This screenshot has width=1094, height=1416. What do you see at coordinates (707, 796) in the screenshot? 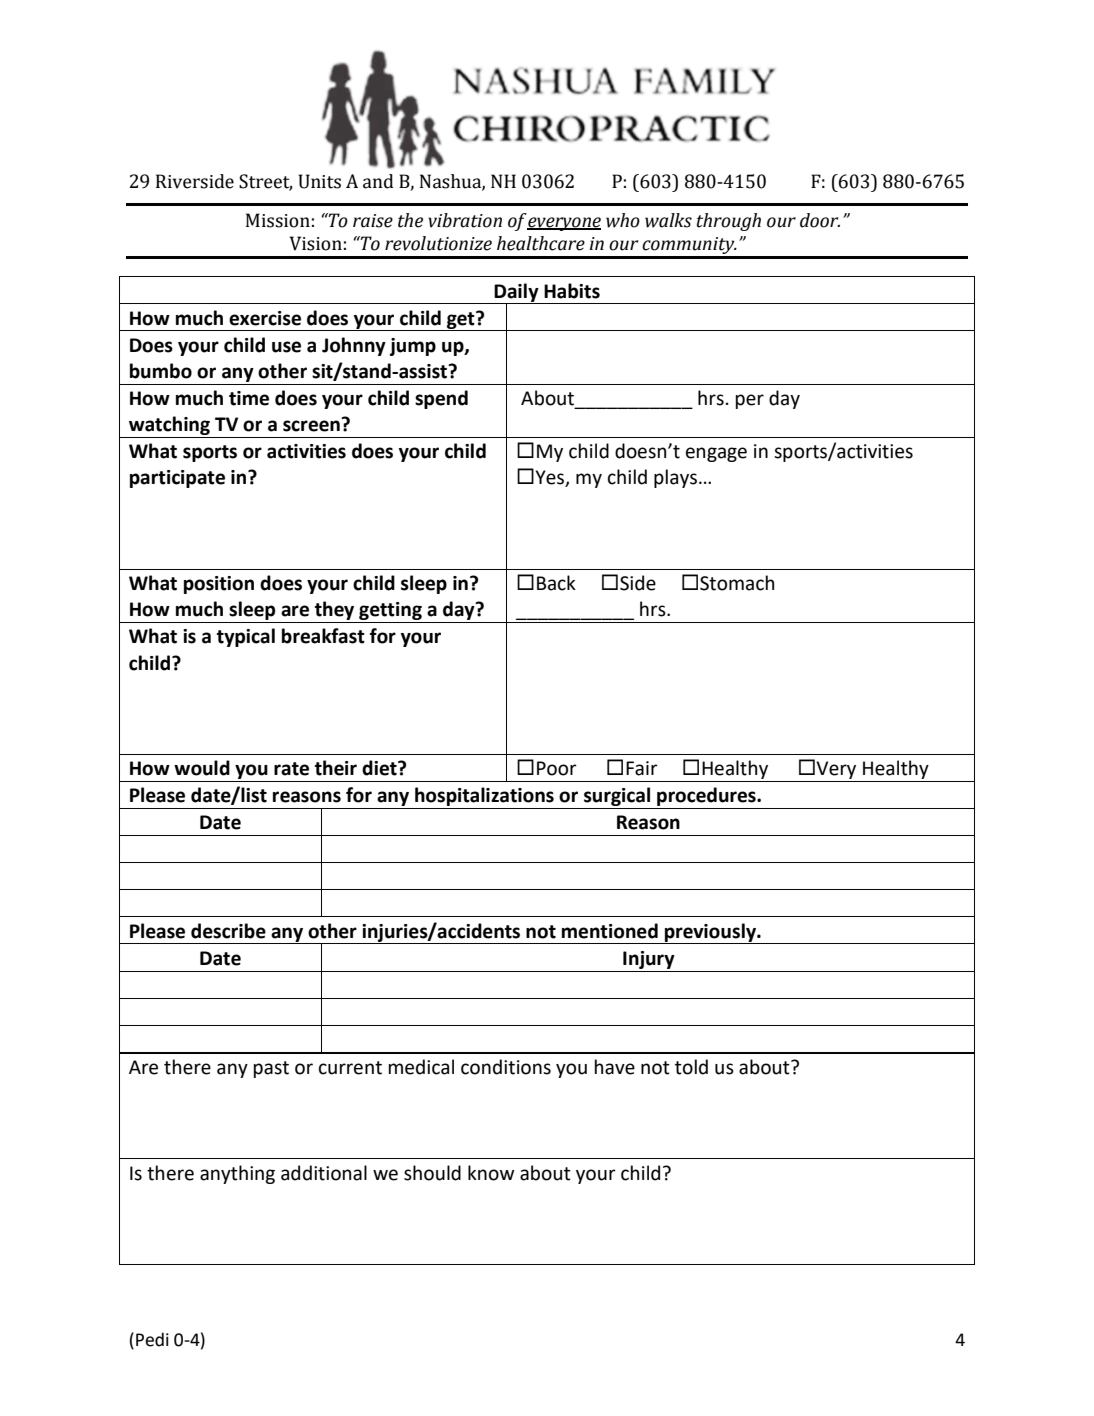
I see `procedures` at bounding box center [707, 796].
